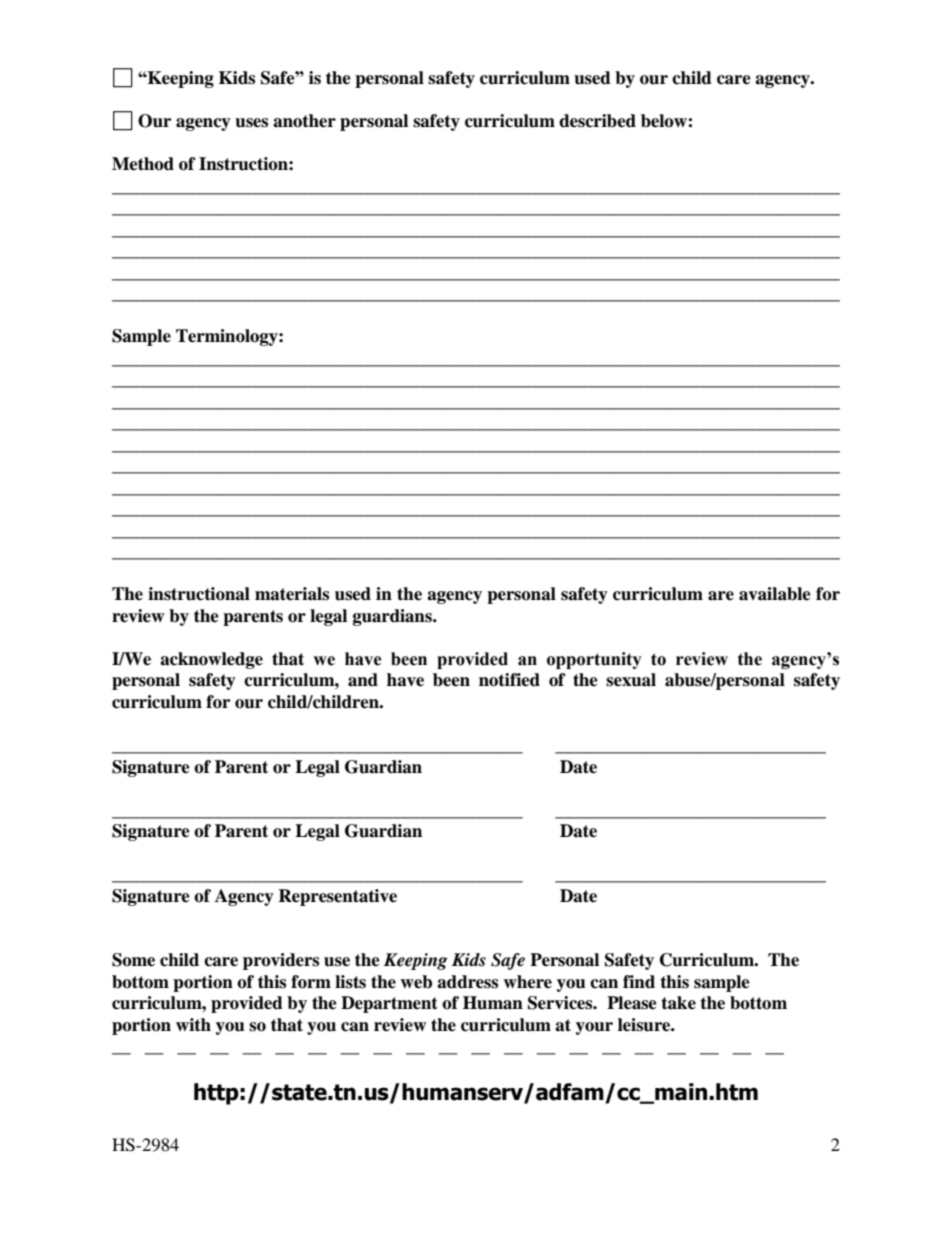 This screenshot has height=1233, width=952. I want to click on with, so click(193, 1024).
